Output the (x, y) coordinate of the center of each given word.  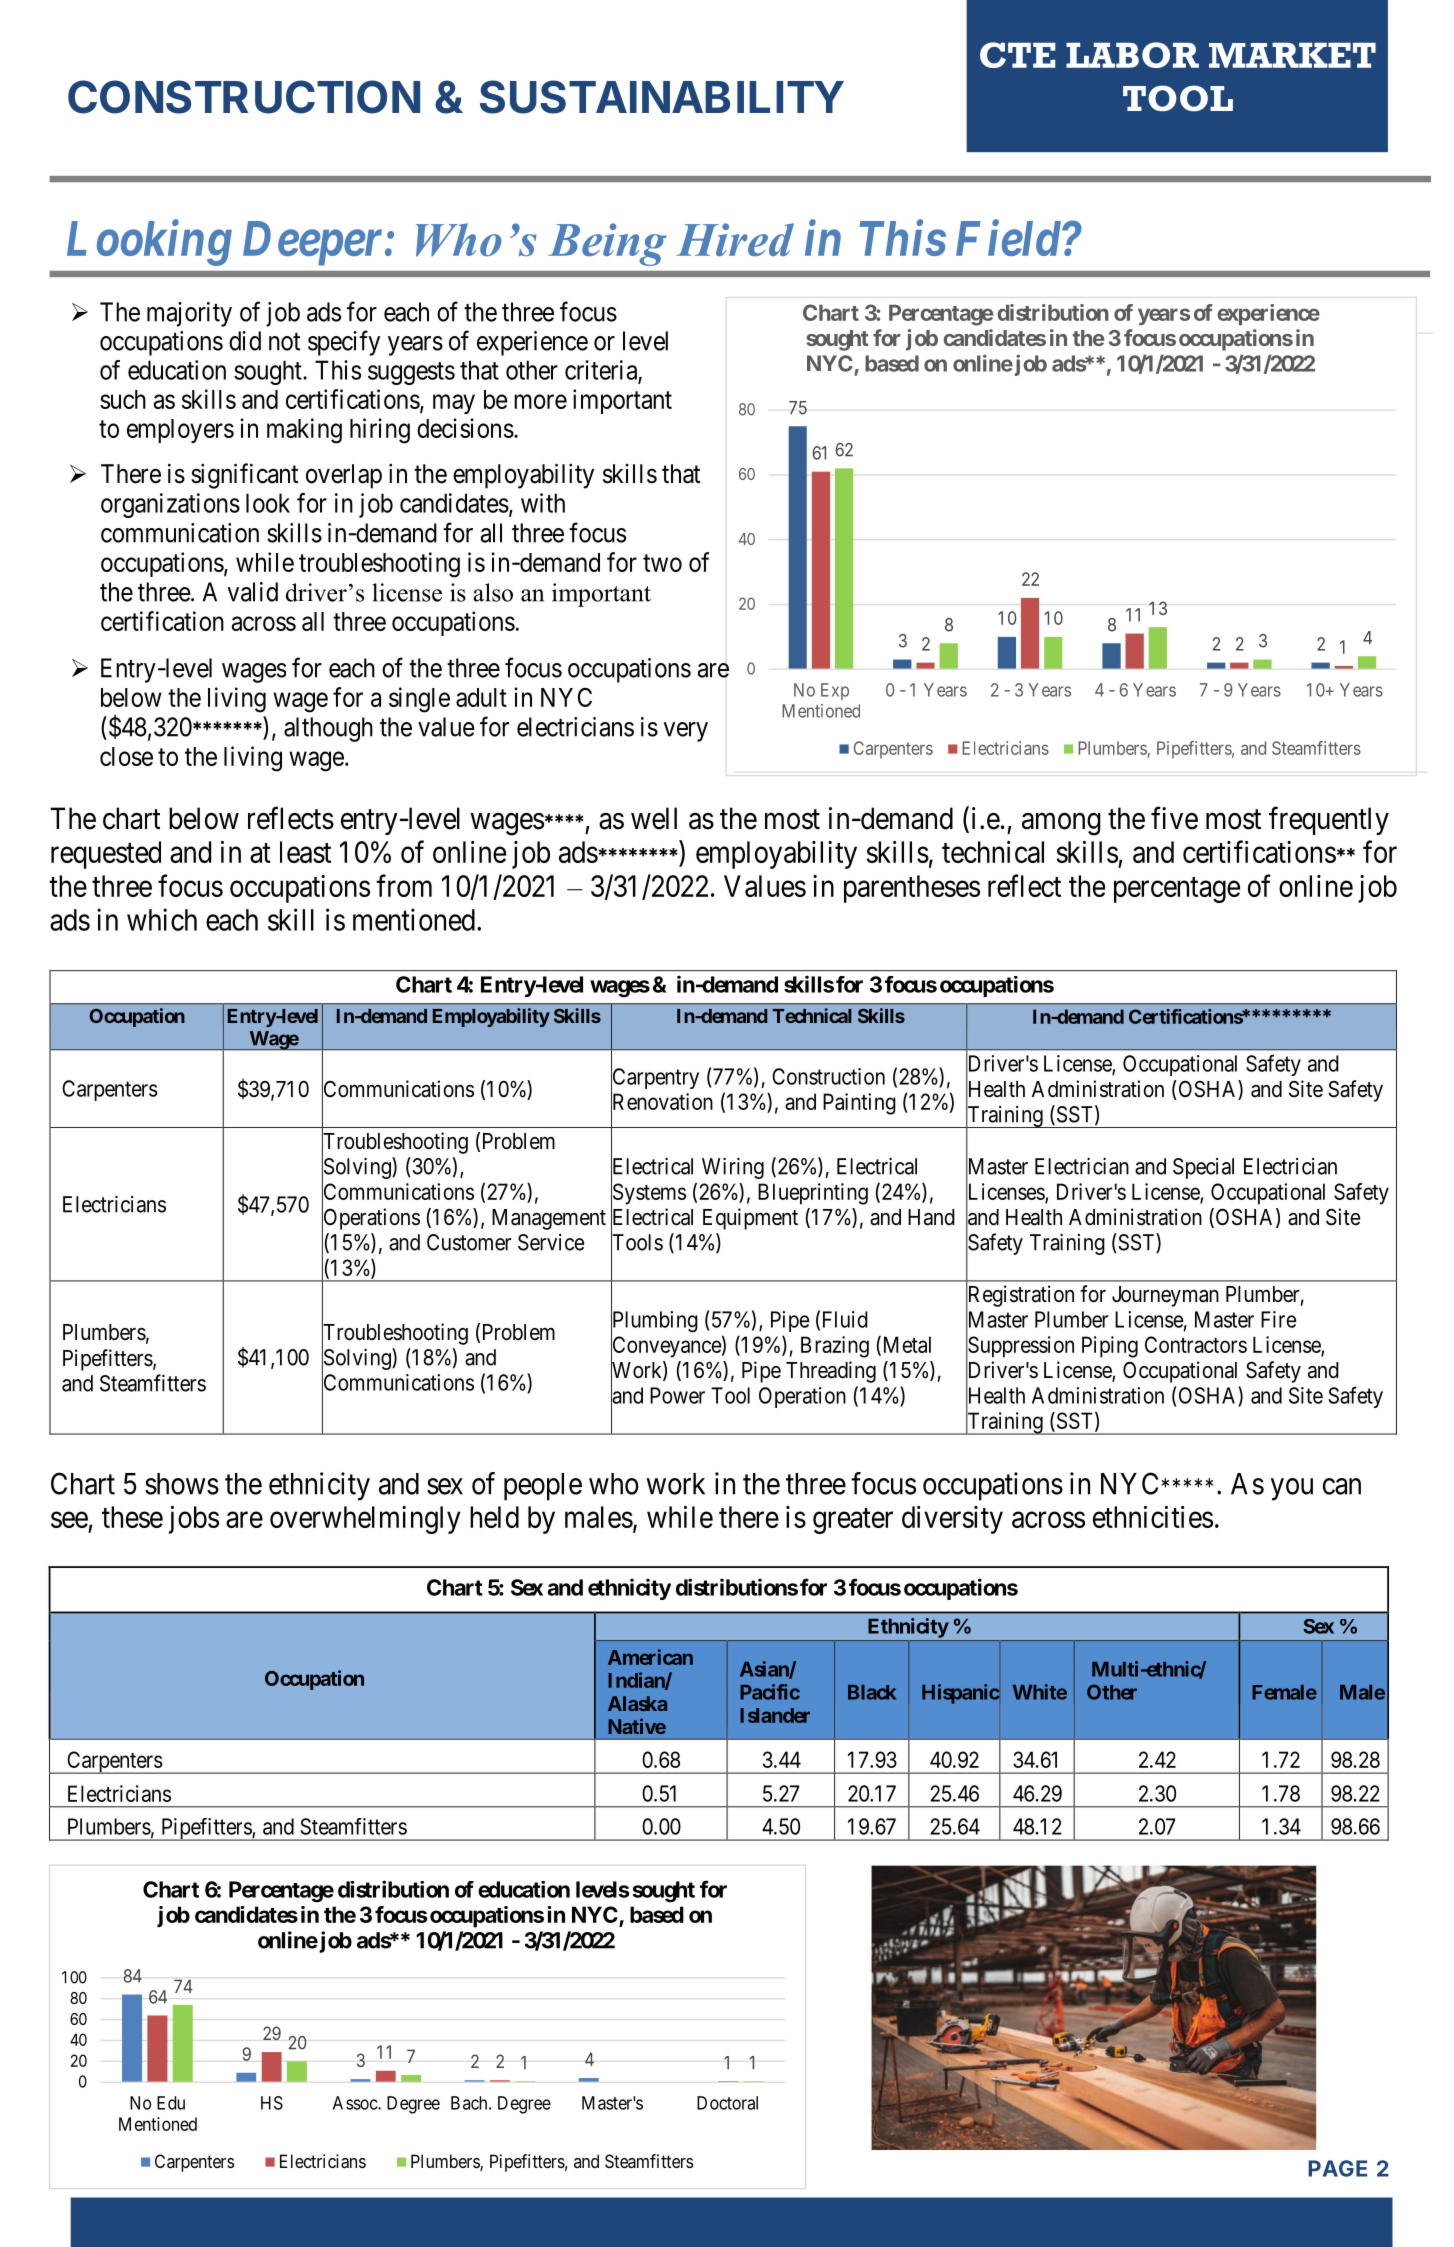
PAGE (1337, 2168)
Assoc (356, 2103)
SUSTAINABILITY (662, 97)
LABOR (1132, 55)
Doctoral (727, 2103)
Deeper (312, 243)
